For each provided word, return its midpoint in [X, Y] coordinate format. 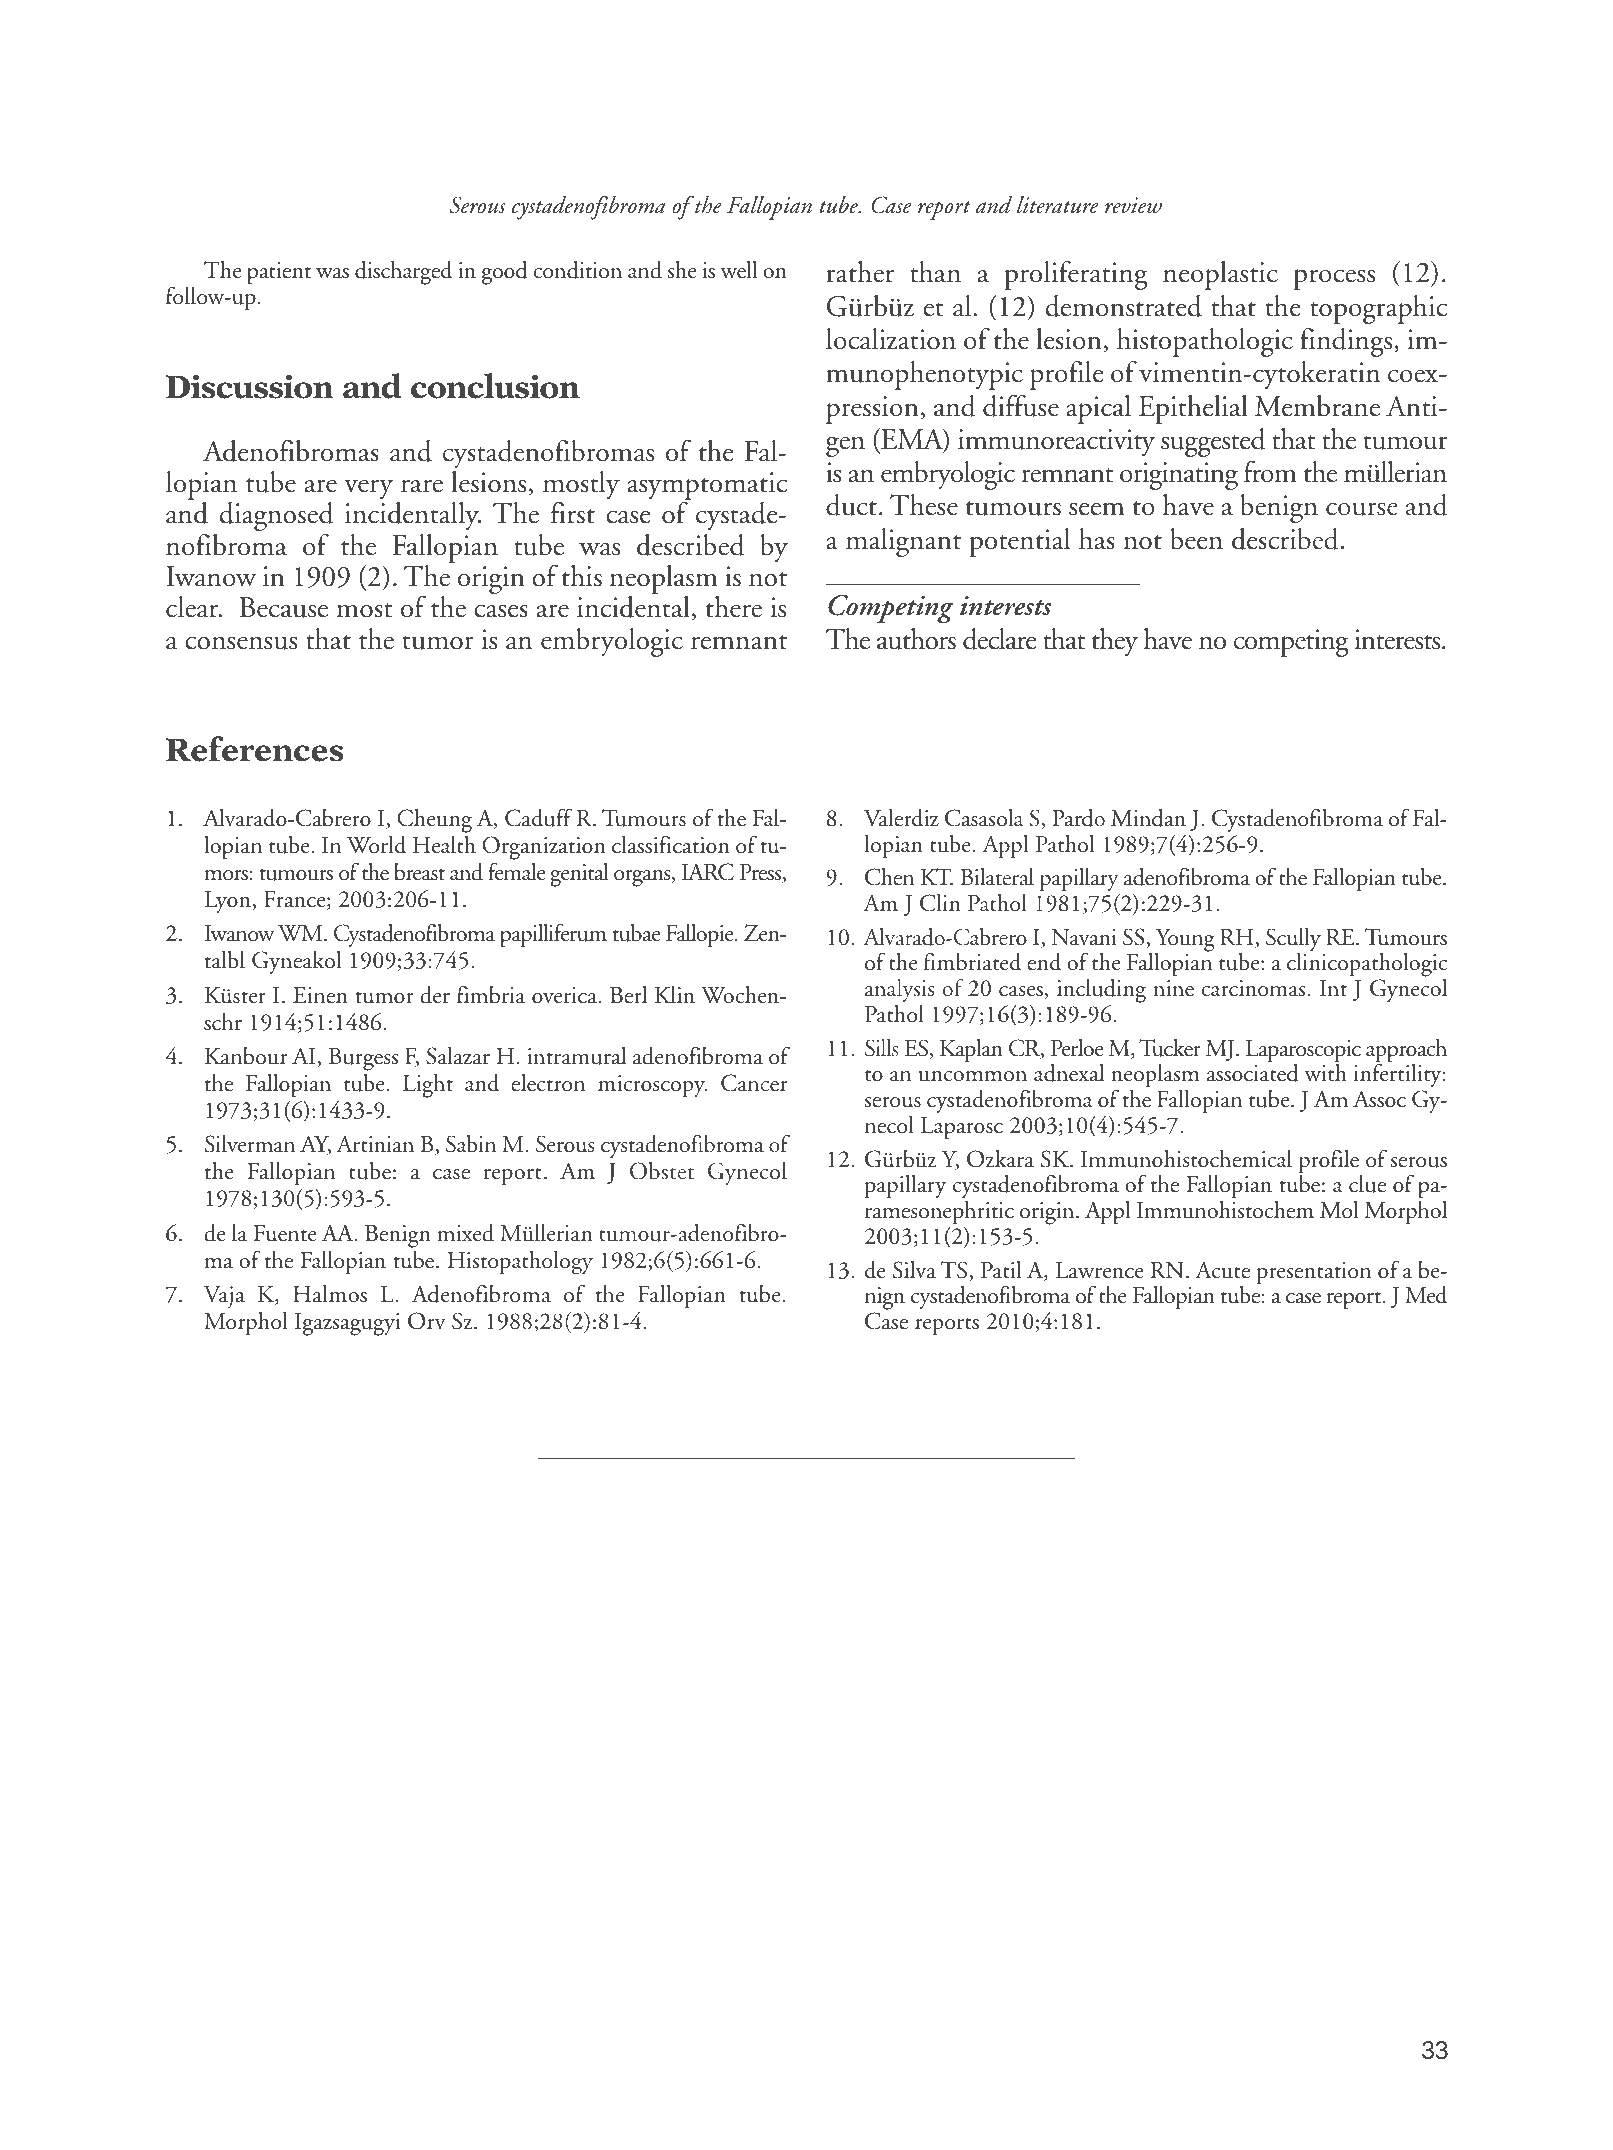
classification [671, 844]
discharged [403, 272]
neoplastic [1220, 275]
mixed [465, 1232]
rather [860, 272]
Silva [914, 1270]
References [255, 749]
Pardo [1078, 817]
